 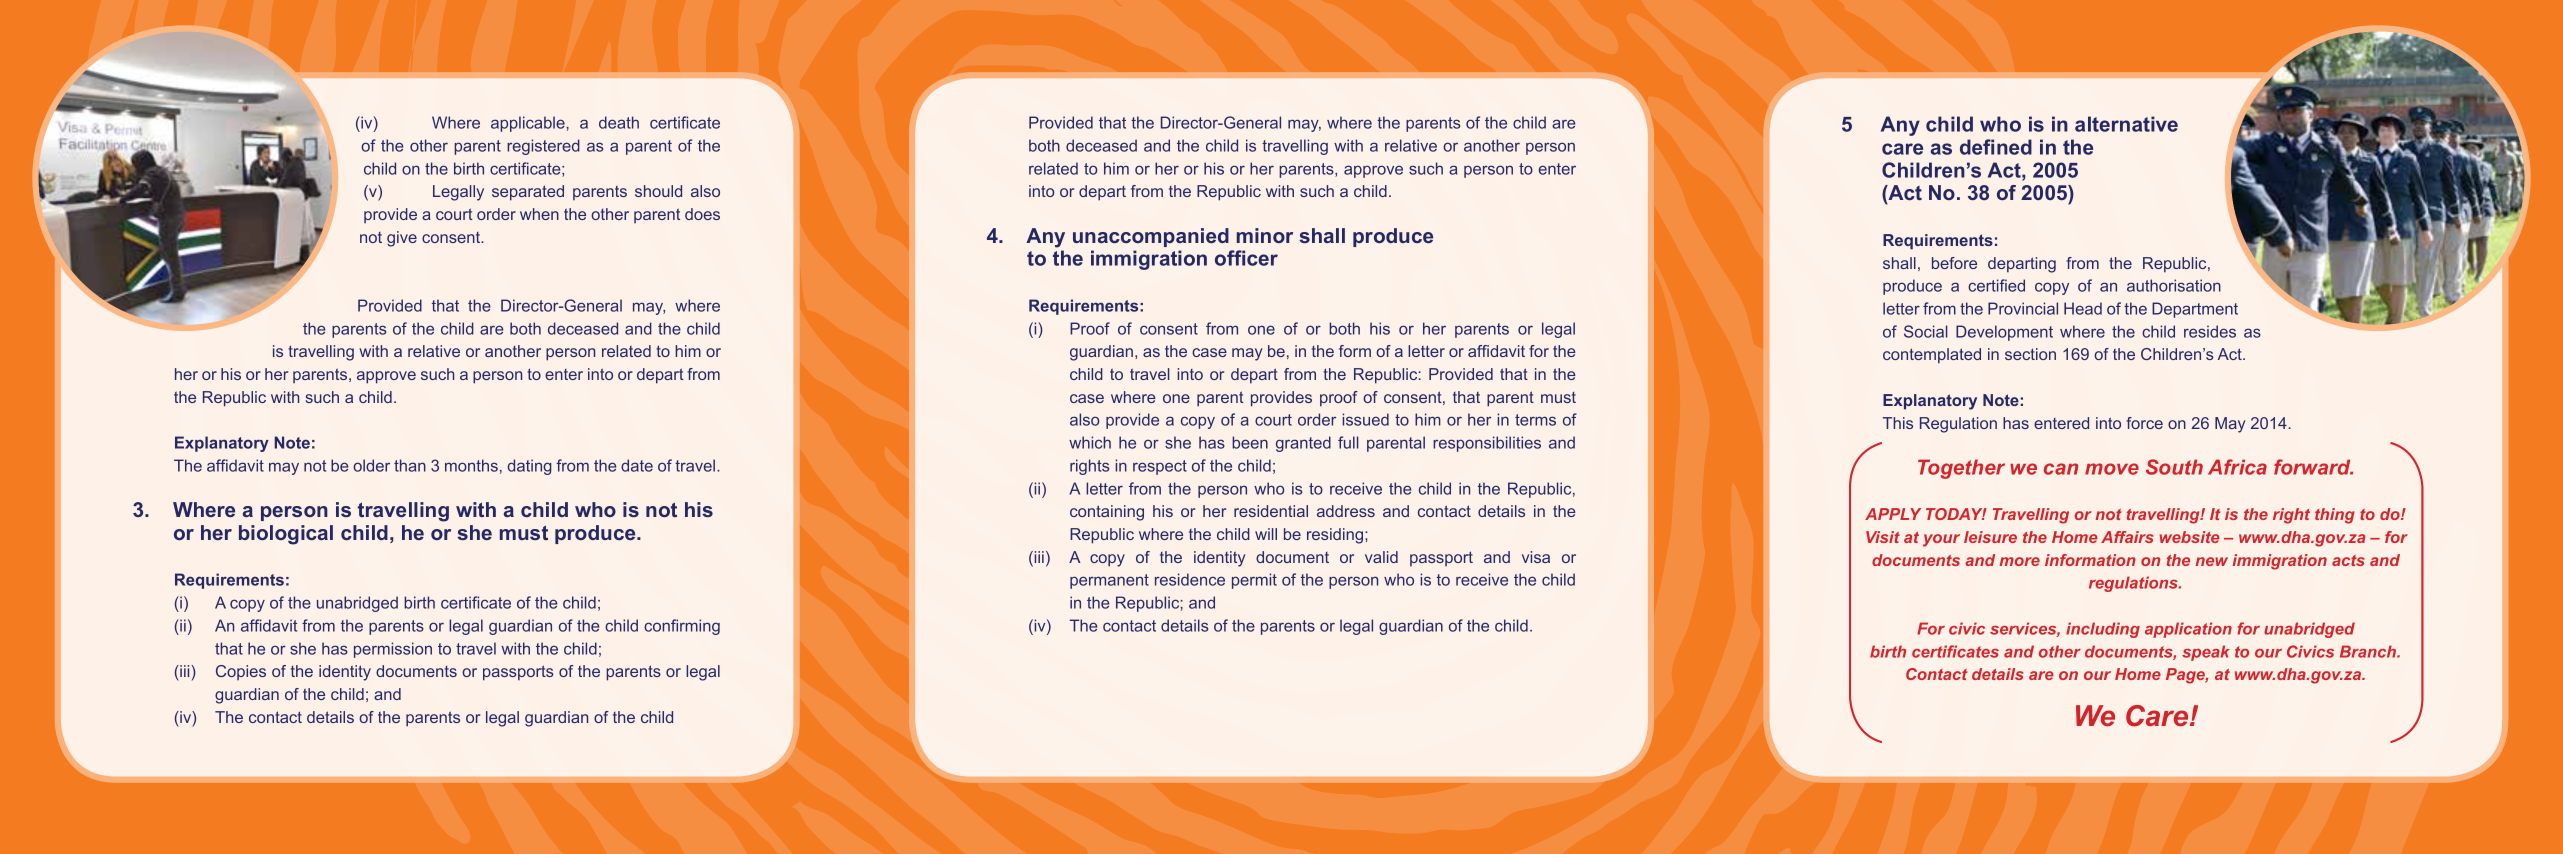 I want to click on will, so click(x=1266, y=534).
